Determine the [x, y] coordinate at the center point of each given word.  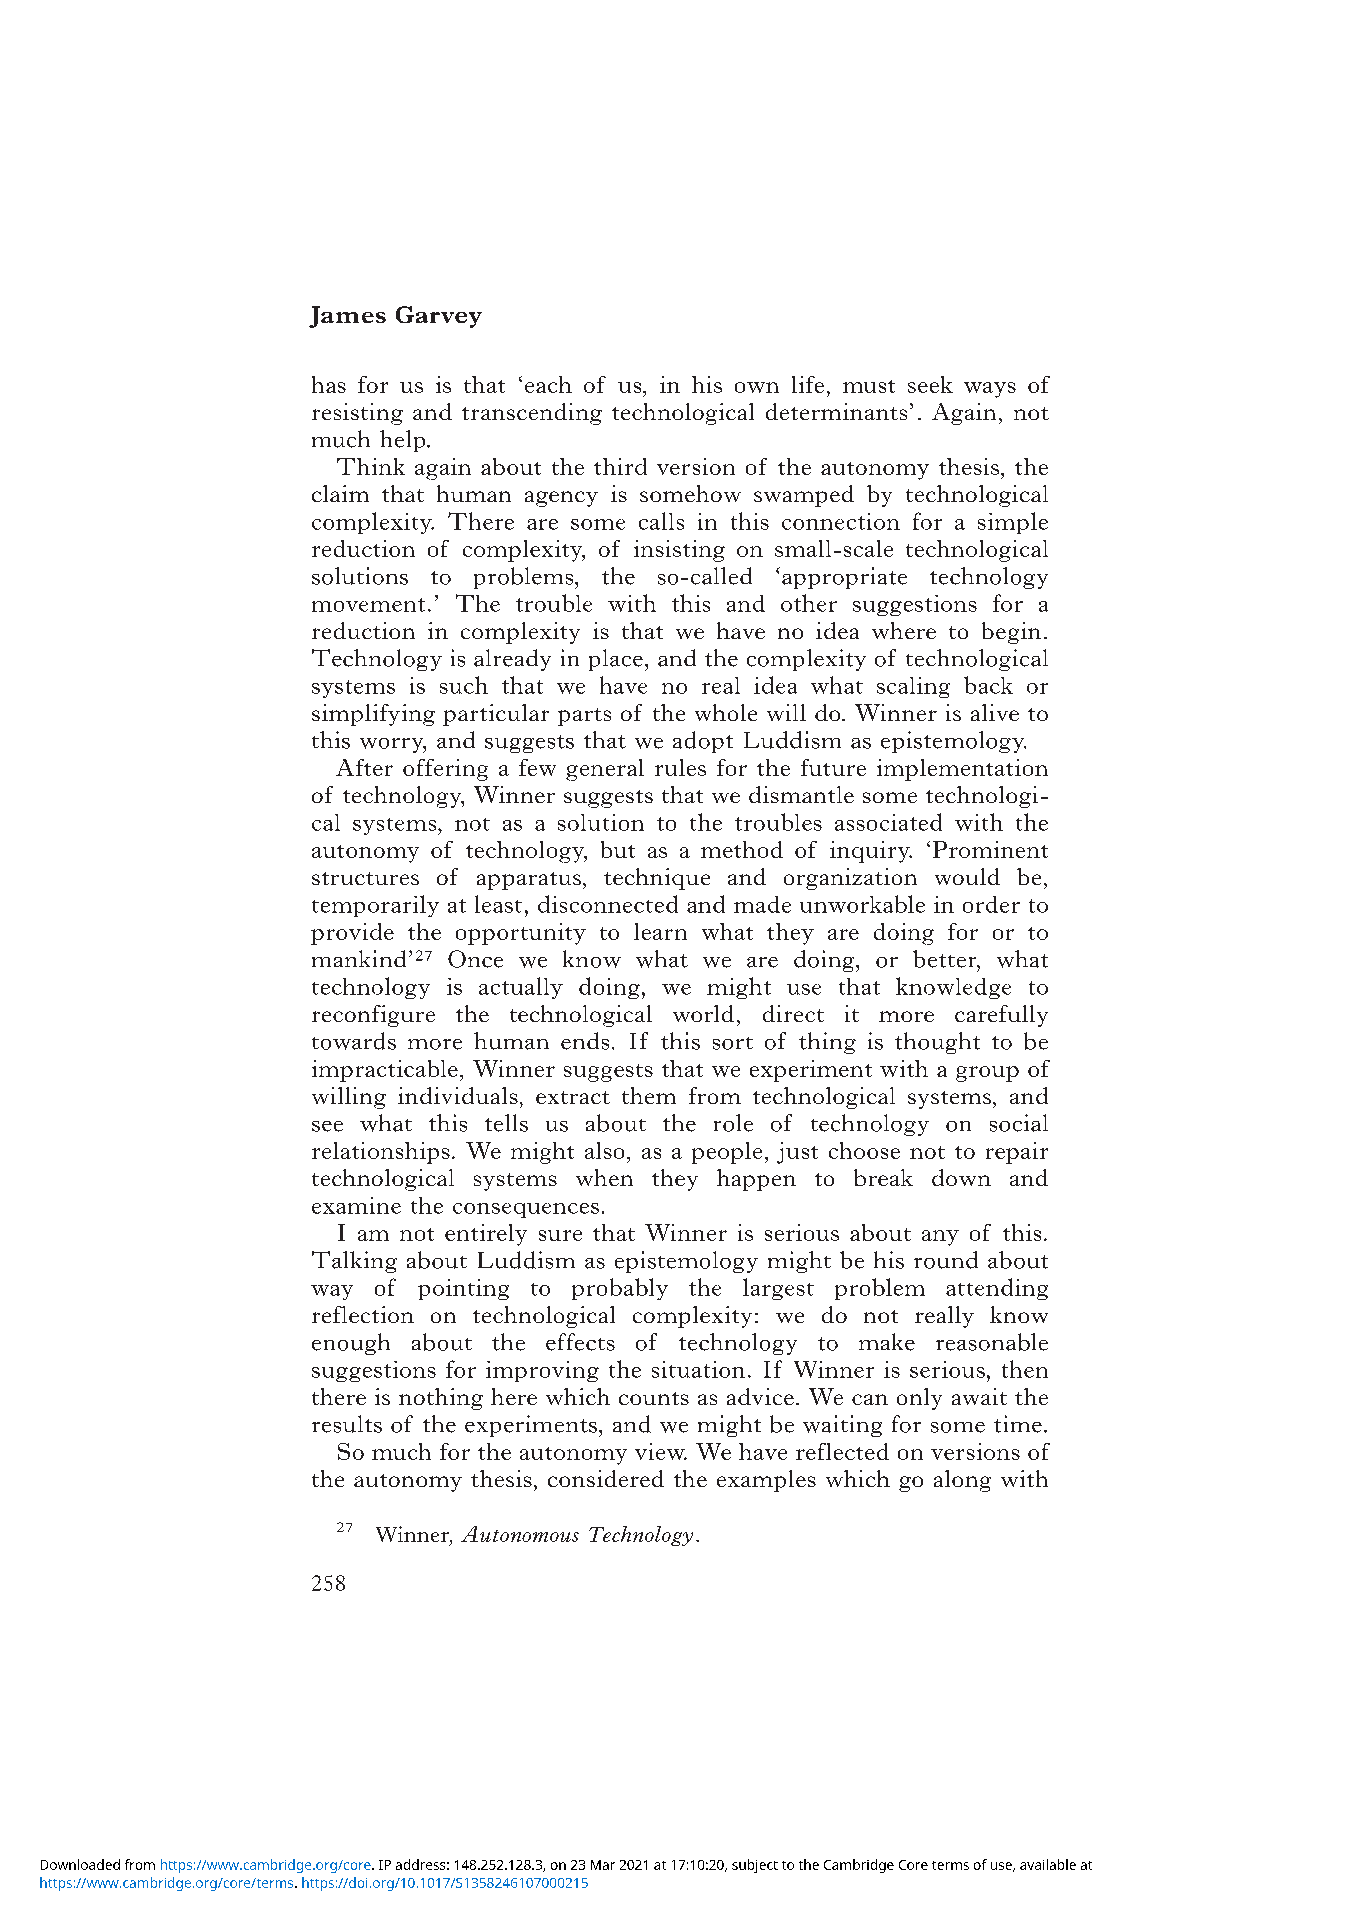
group [987, 1074]
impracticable [385, 1071]
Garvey [439, 317]
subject [755, 1866]
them [649, 1095]
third [620, 466]
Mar [603, 1865]
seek [930, 384]
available [1048, 1864]
